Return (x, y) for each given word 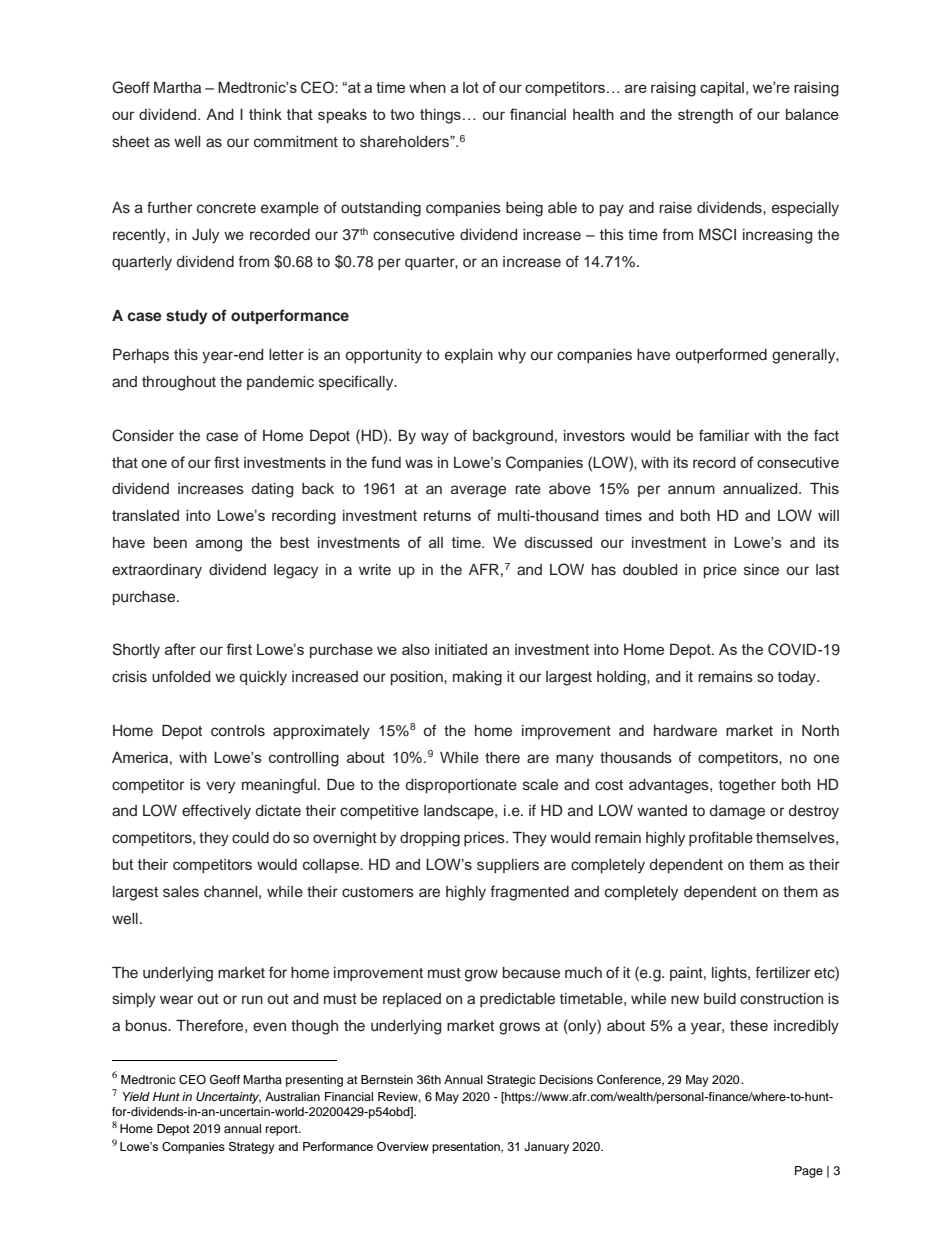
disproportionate (461, 786)
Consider (143, 435)
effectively (216, 812)
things (440, 116)
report (283, 1130)
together (747, 786)
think (265, 114)
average (478, 491)
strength (705, 116)
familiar (724, 435)
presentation (467, 1148)
